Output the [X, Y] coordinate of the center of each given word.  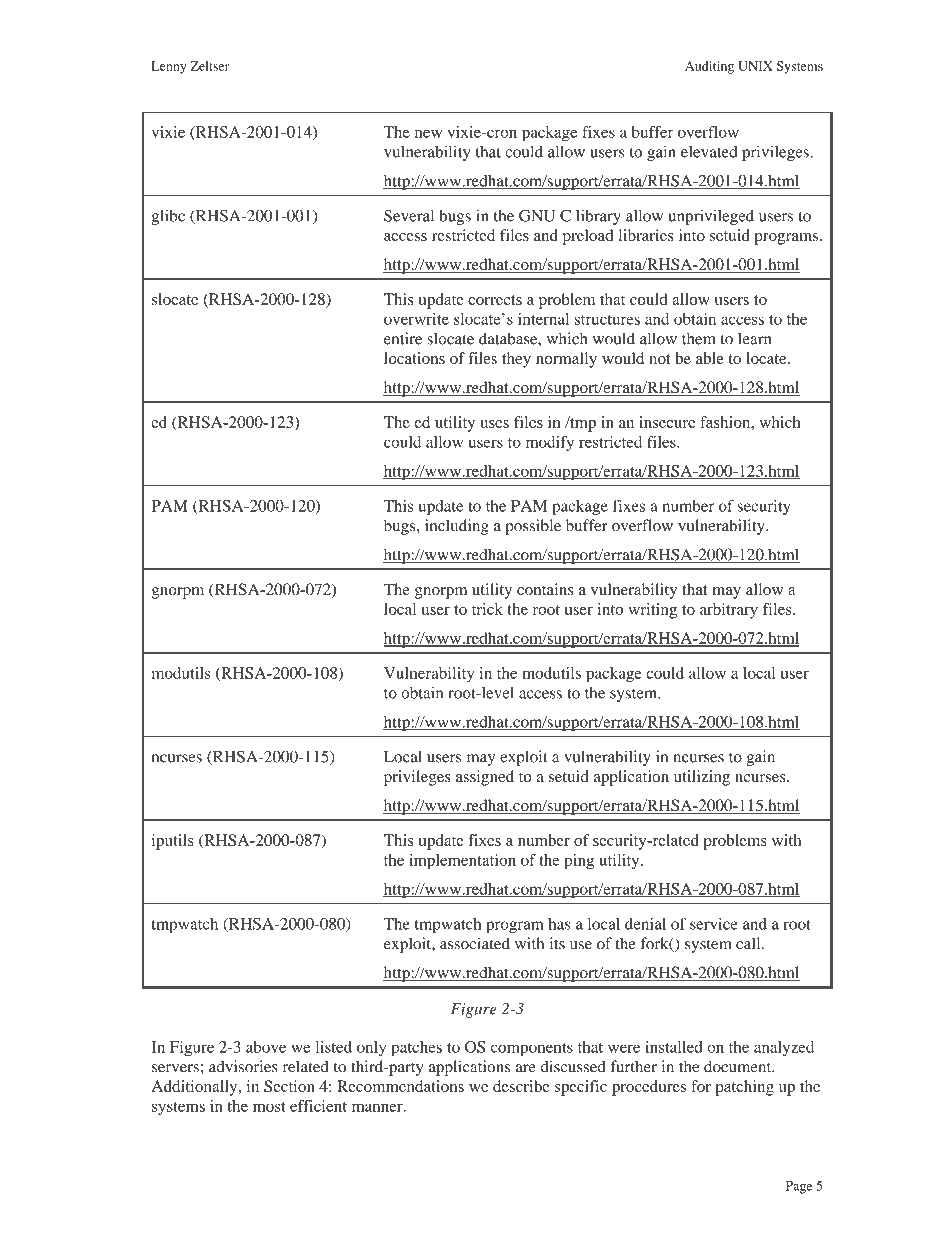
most [269, 1107]
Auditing [709, 67]
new [428, 133]
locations [414, 358]
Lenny [169, 67]
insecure [667, 422]
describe [521, 1086]
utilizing [702, 778]
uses [494, 424]
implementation [462, 862]
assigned [485, 778]
